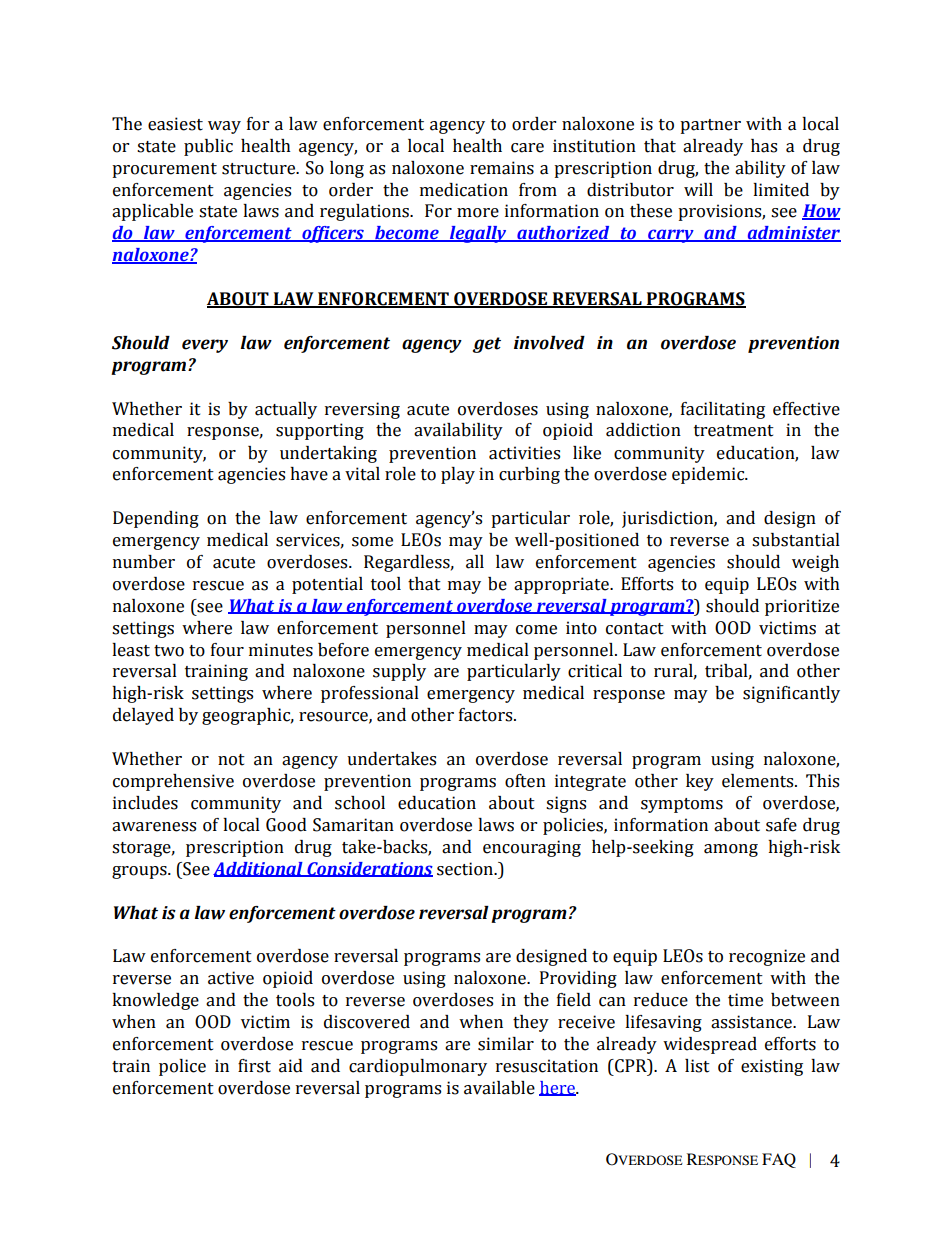 The width and height of the page is (952, 1233). What do you see at coordinates (458, 475) in the page?
I see `play` at bounding box center [458, 475].
